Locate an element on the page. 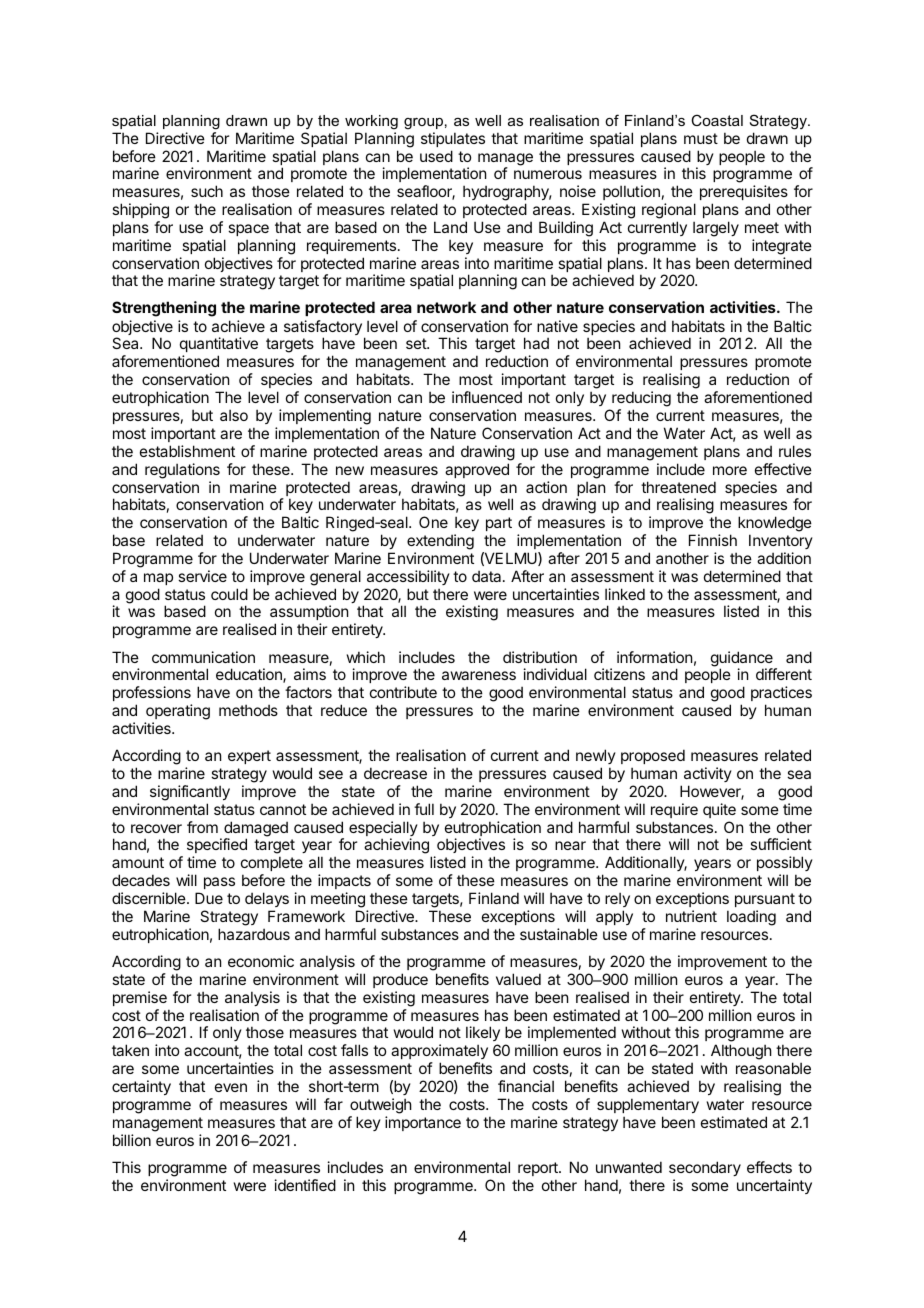 This image has width=924, height=1308. quite is located at coordinates (719, 810).
